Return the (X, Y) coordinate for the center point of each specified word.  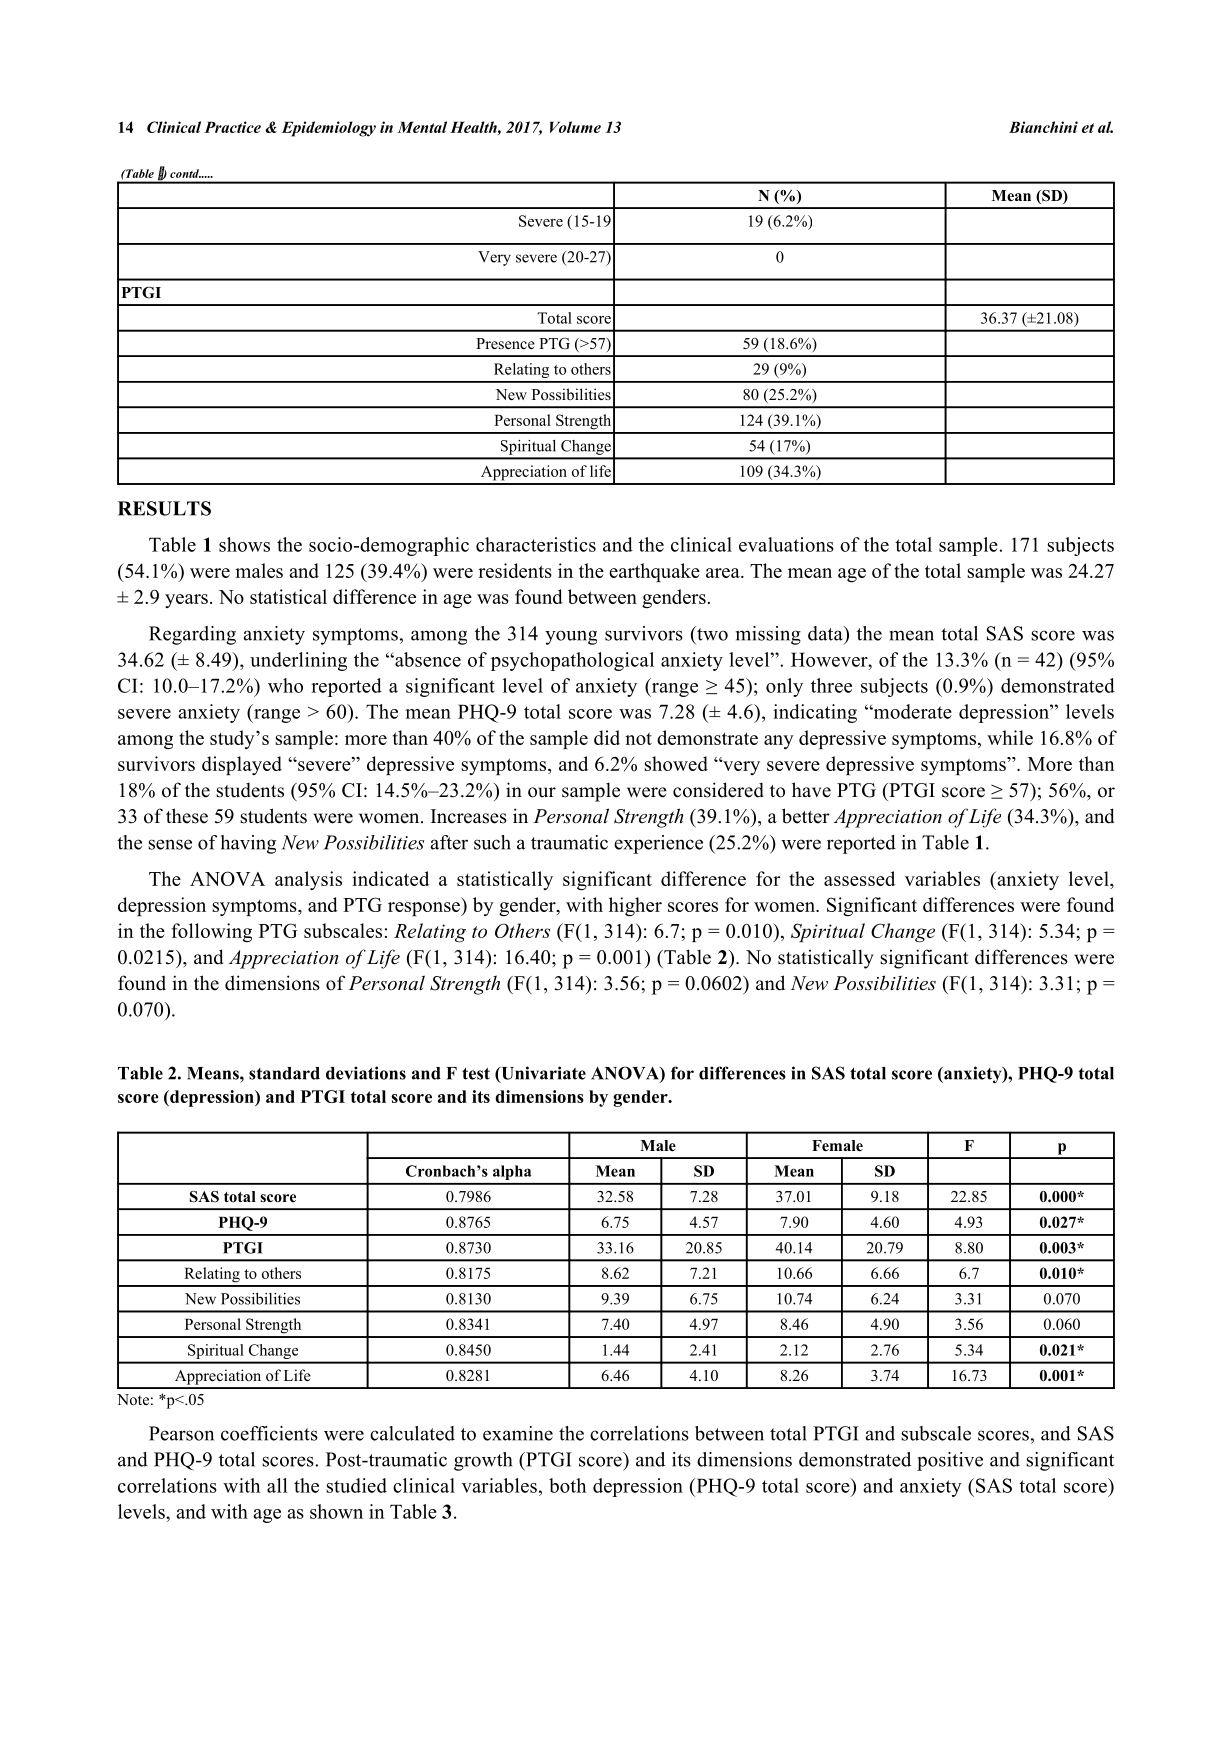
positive (950, 1461)
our (542, 792)
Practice (232, 127)
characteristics (536, 544)
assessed (859, 878)
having (248, 844)
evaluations (786, 544)
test (476, 1074)
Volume (575, 127)
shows (244, 544)
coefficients (269, 1433)
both (567, 1485)
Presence (505, 343)
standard (284, 1073)
